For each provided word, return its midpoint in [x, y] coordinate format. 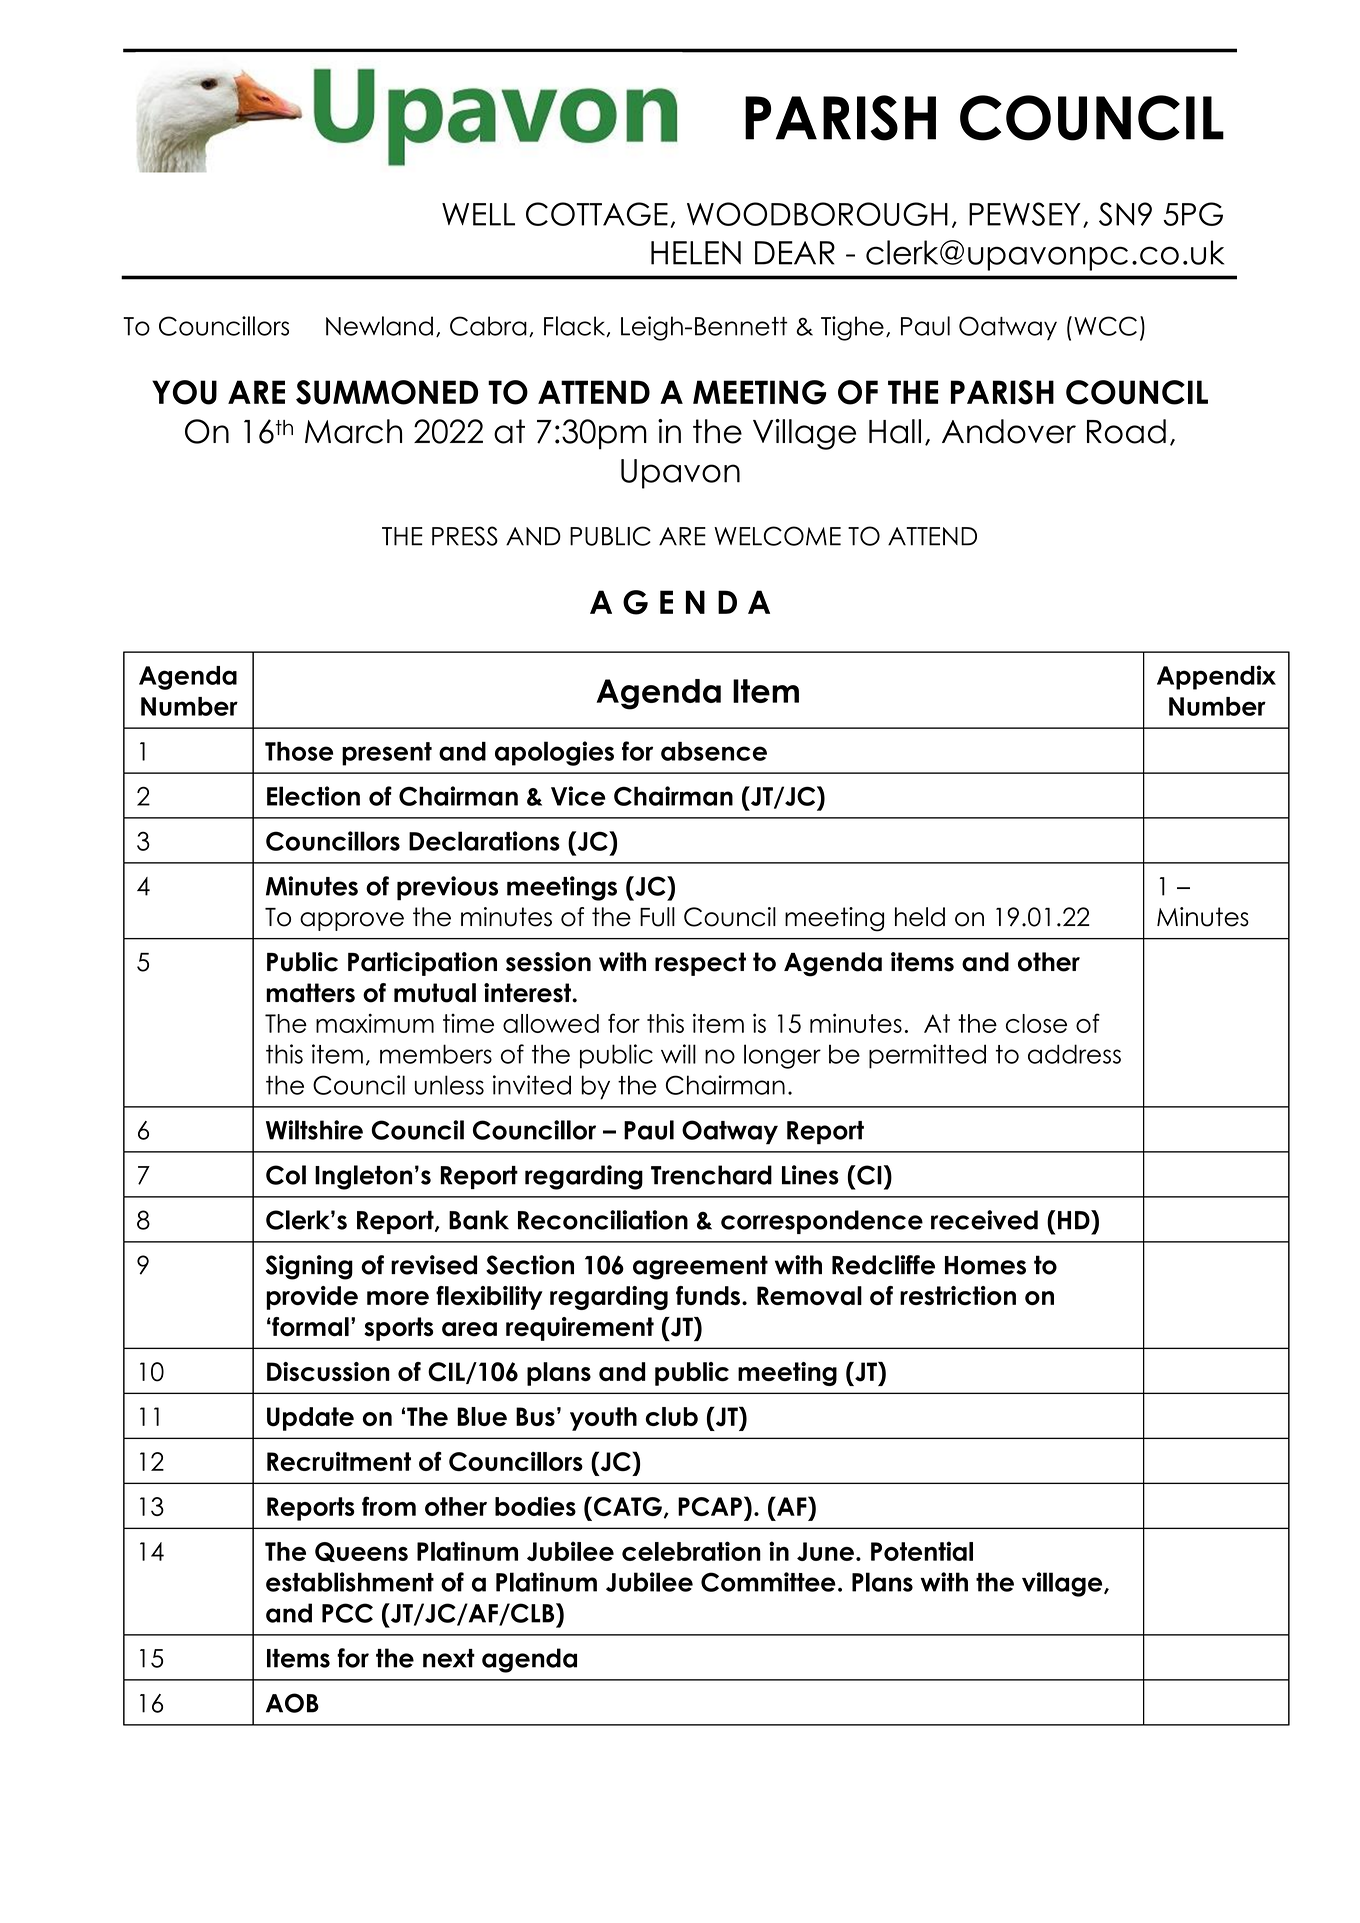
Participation [422, 964]
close [1036, 1023]
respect [700, 964]
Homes [985, 1265]
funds [708, 1295]
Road [1126, 431]
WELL [478, 214]
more [398, 1298]
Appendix [1216, 677]
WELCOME [777, 536]
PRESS [465, 536]
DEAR [795, 253]
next [449, 1658]
